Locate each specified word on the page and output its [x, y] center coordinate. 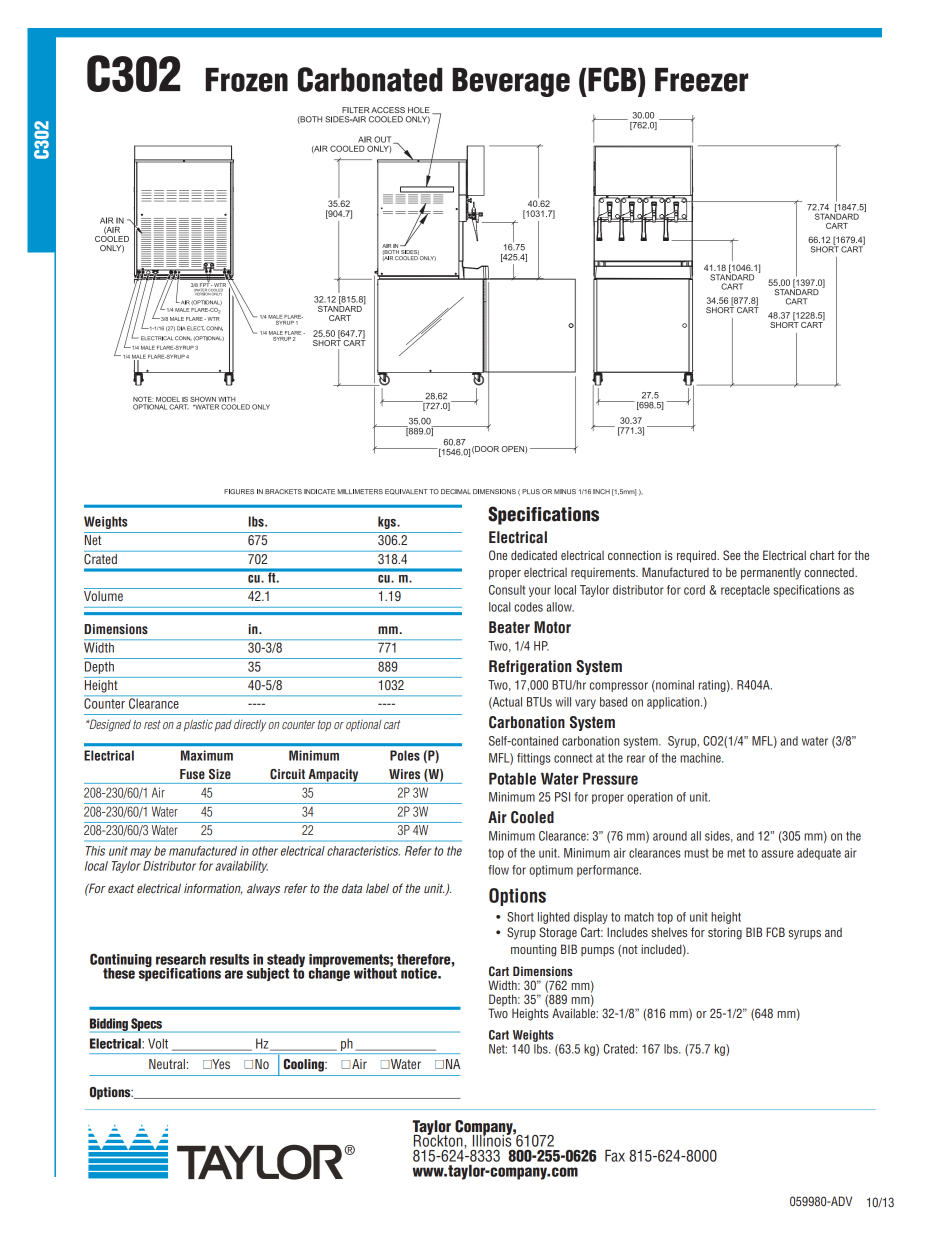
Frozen [247, 80]
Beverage [511, 82]
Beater [509, 627]
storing [725, 933]
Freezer [701, 80]
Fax [615, 1156]
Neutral [167, 1064]
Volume [103, 596]
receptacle [745, 591]
